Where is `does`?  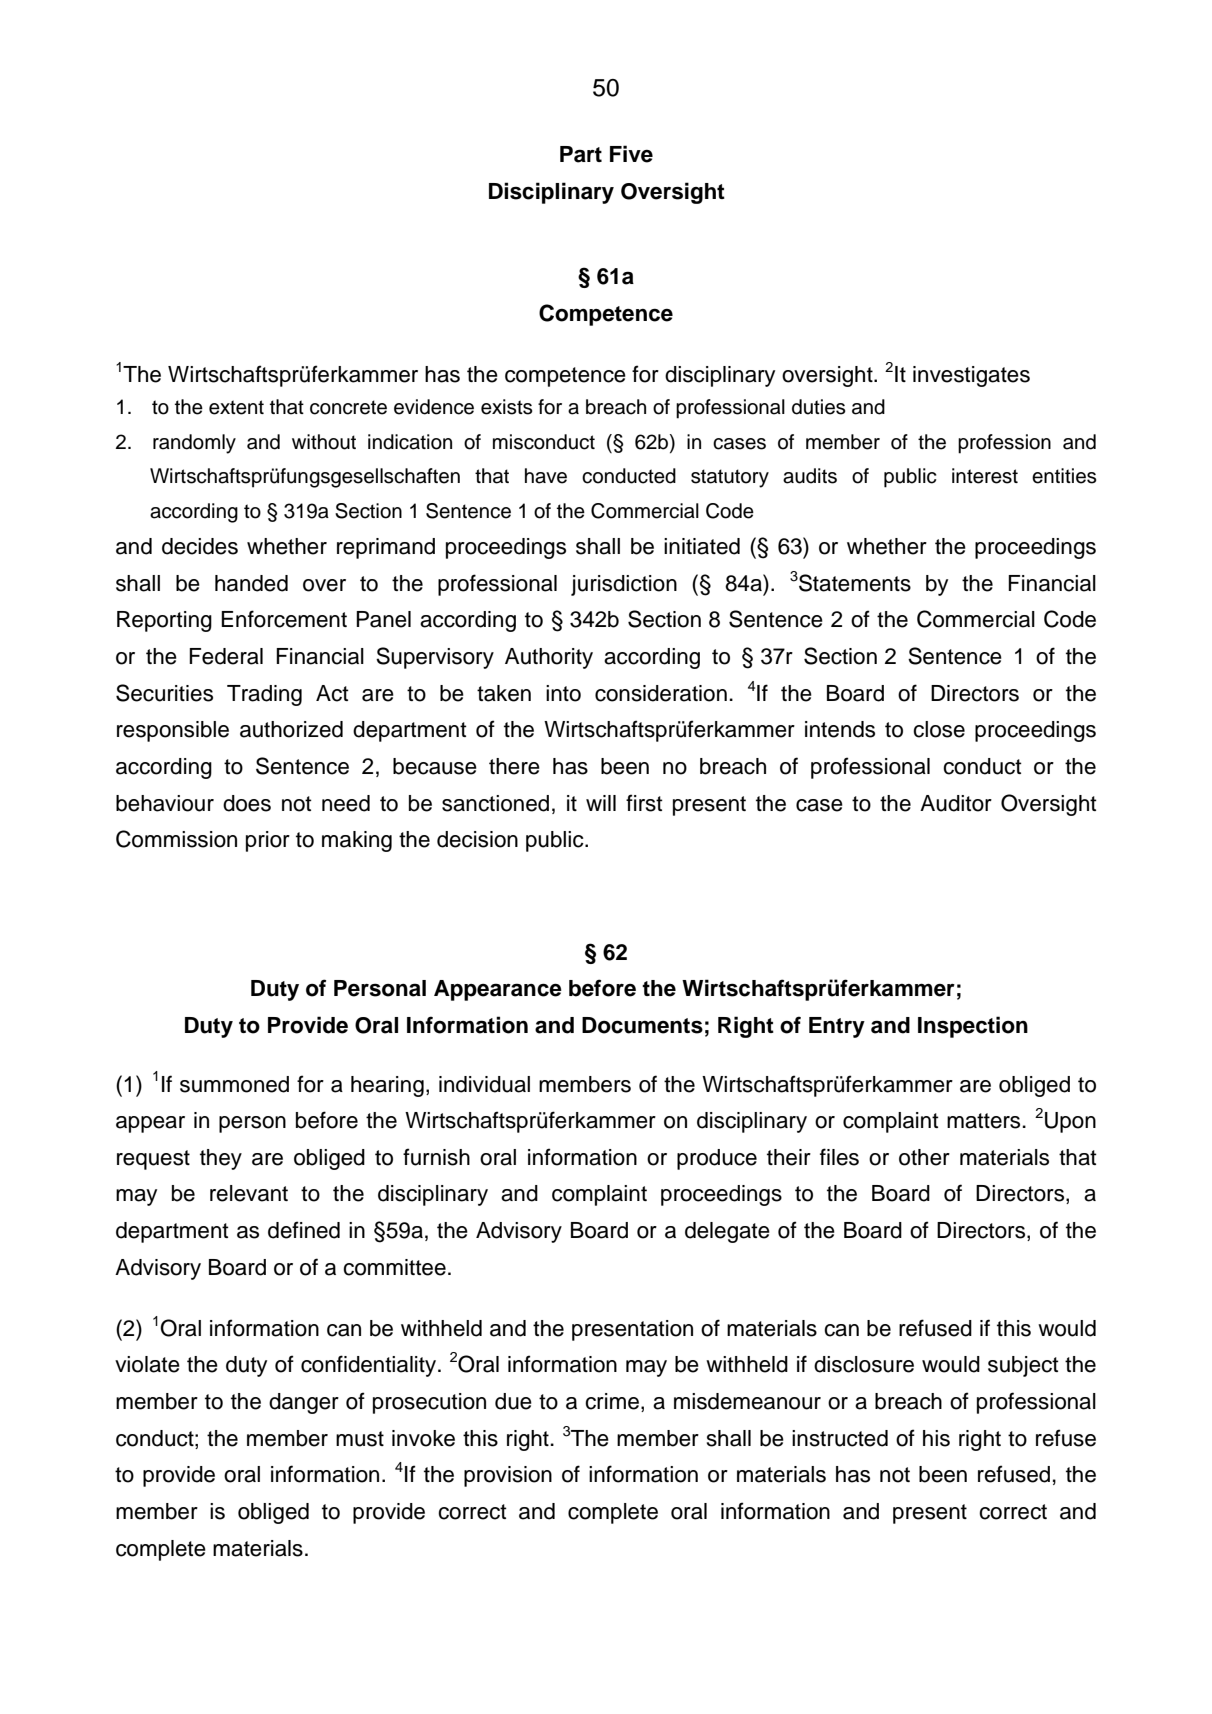 does is located at coordinates (247, 803).
